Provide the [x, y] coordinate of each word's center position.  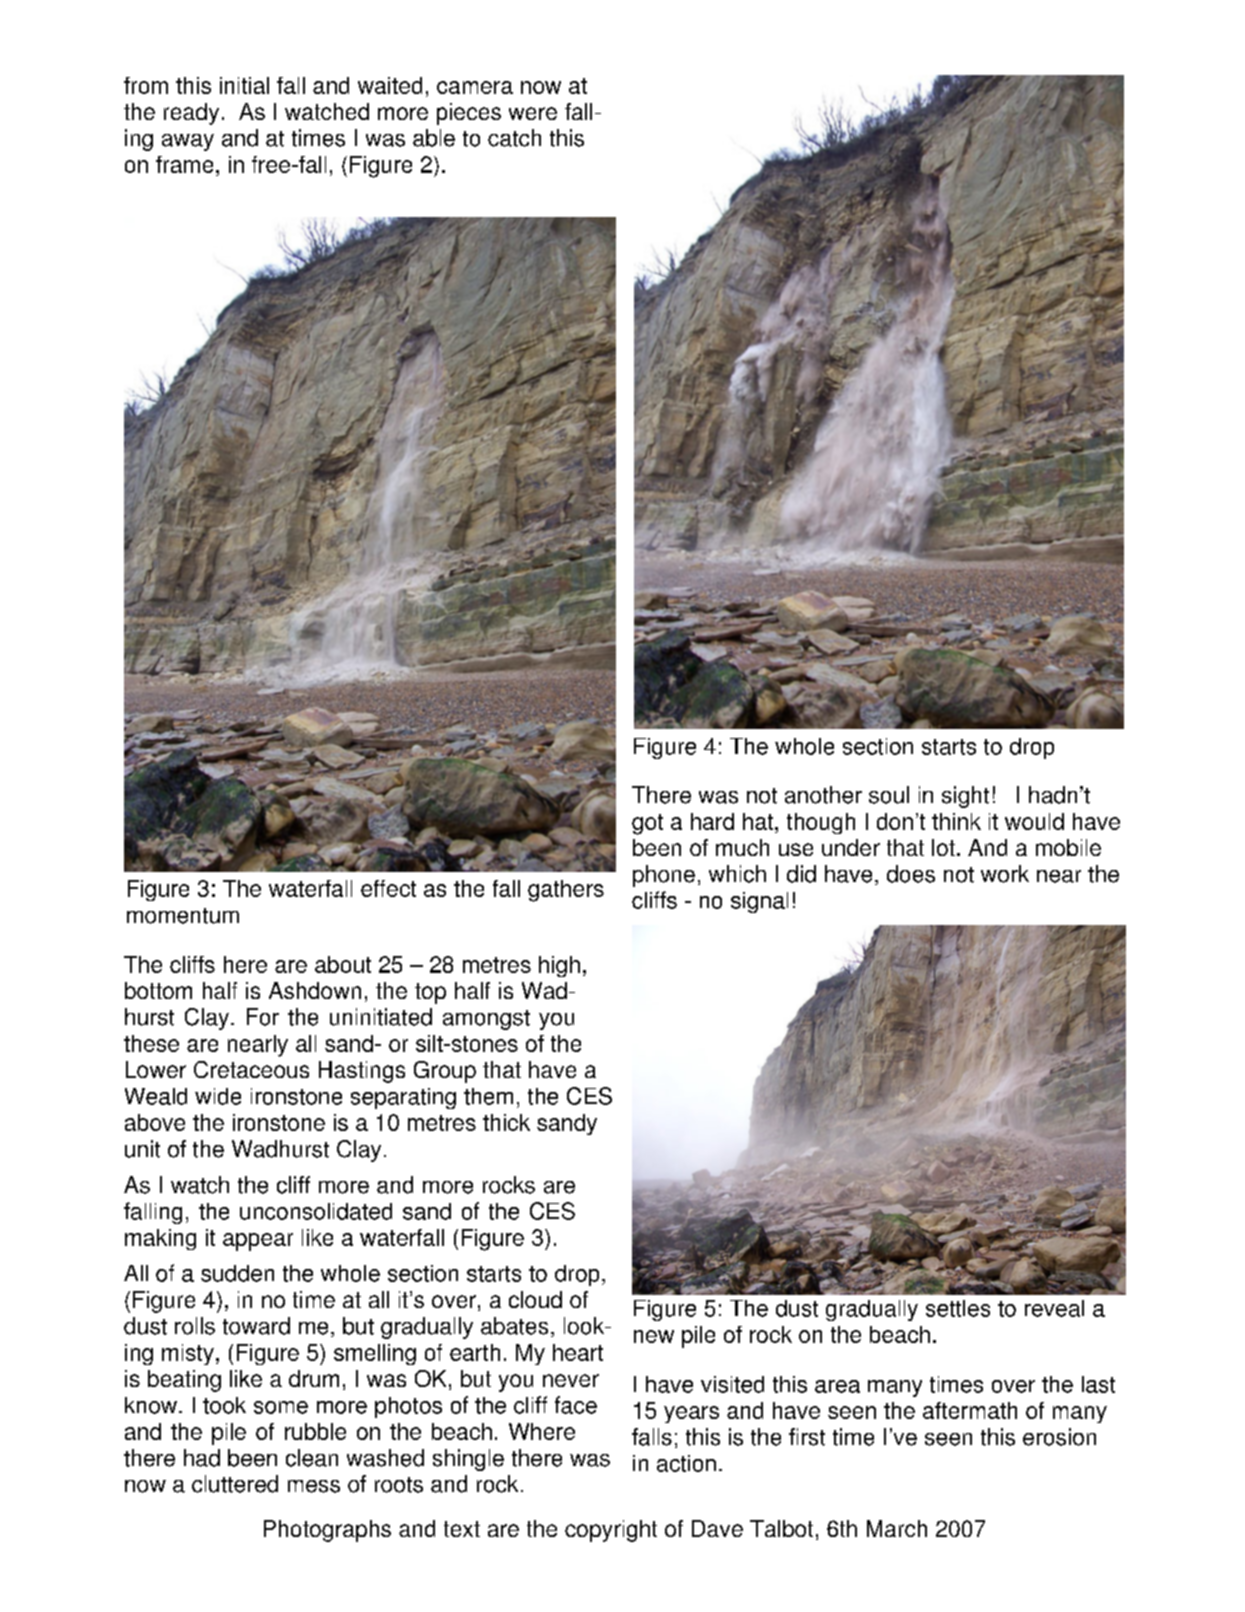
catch [514, 138]
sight [965, 797]
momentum [183, 916]
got [647, 824]
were [533, 113]
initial [244, 85]
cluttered [235, 1484]
